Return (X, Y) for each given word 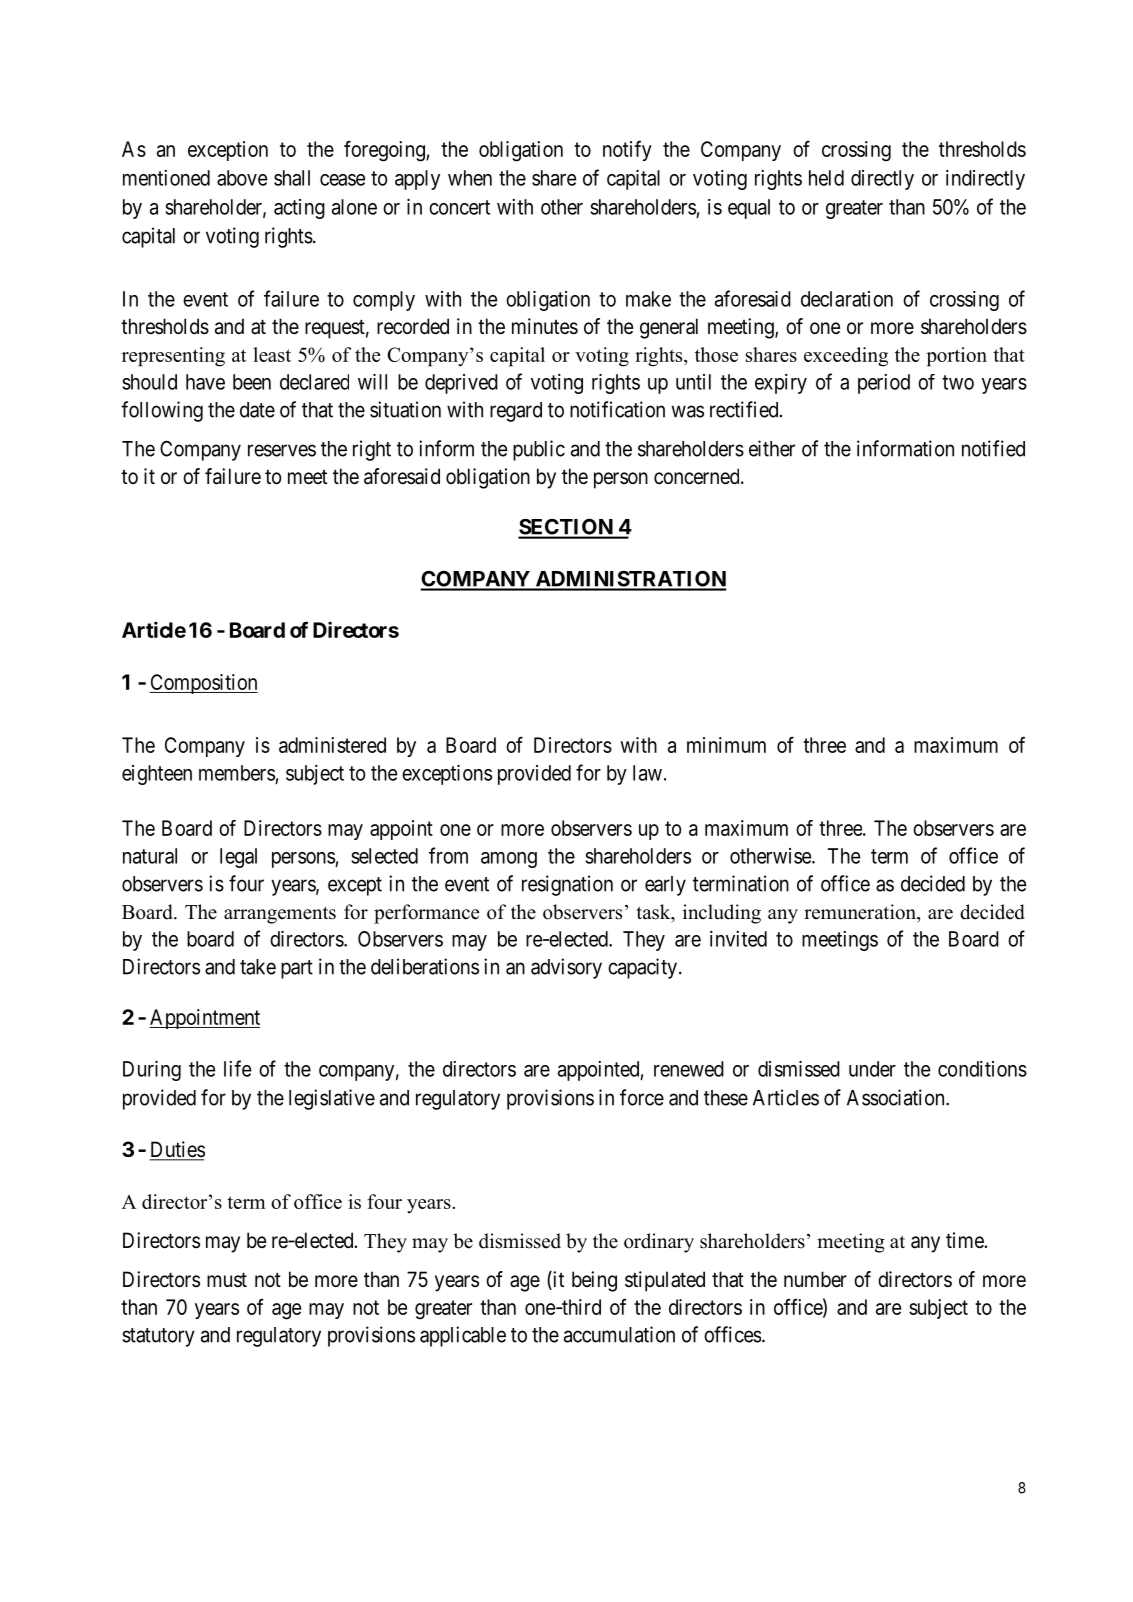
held (826, 178)
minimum (726, 745)
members (237, 773)
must (227, 1280)
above (242, 178)
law (647, 773)
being (594, 1281)
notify (627, 150)
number (815, 1279)
